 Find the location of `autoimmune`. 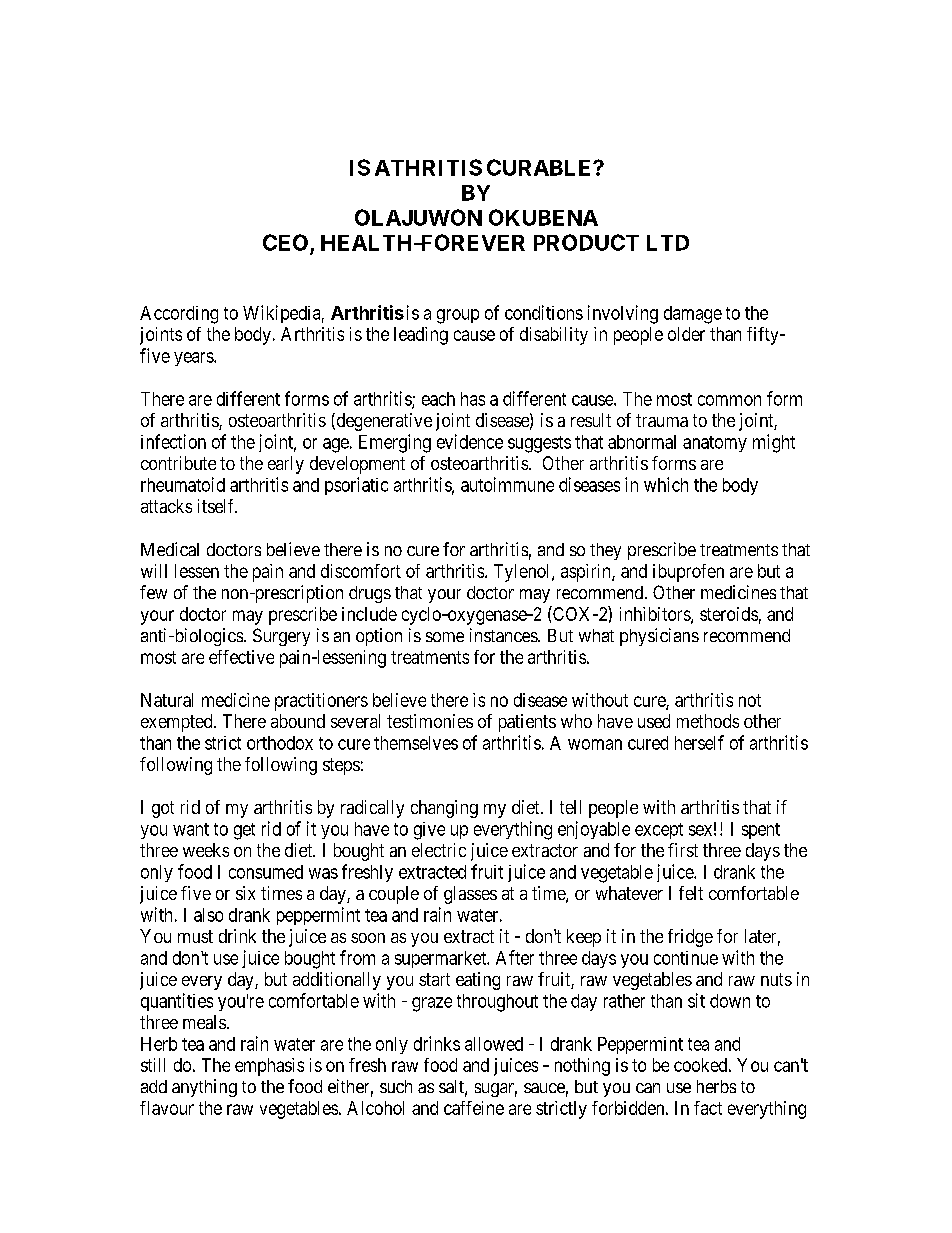

autoimmune is located at coordinates (507, 484).
